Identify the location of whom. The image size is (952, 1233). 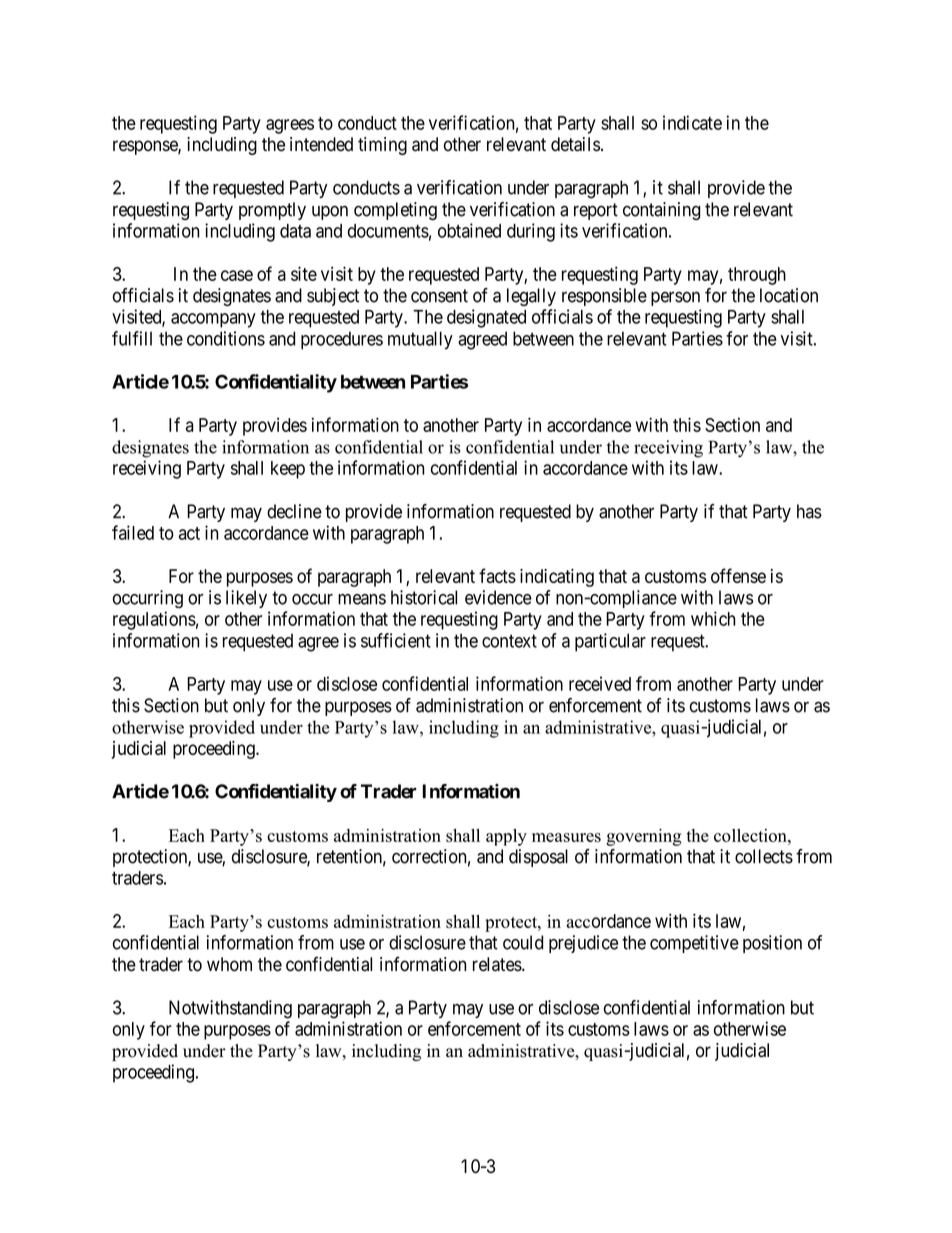
(229, 964).
